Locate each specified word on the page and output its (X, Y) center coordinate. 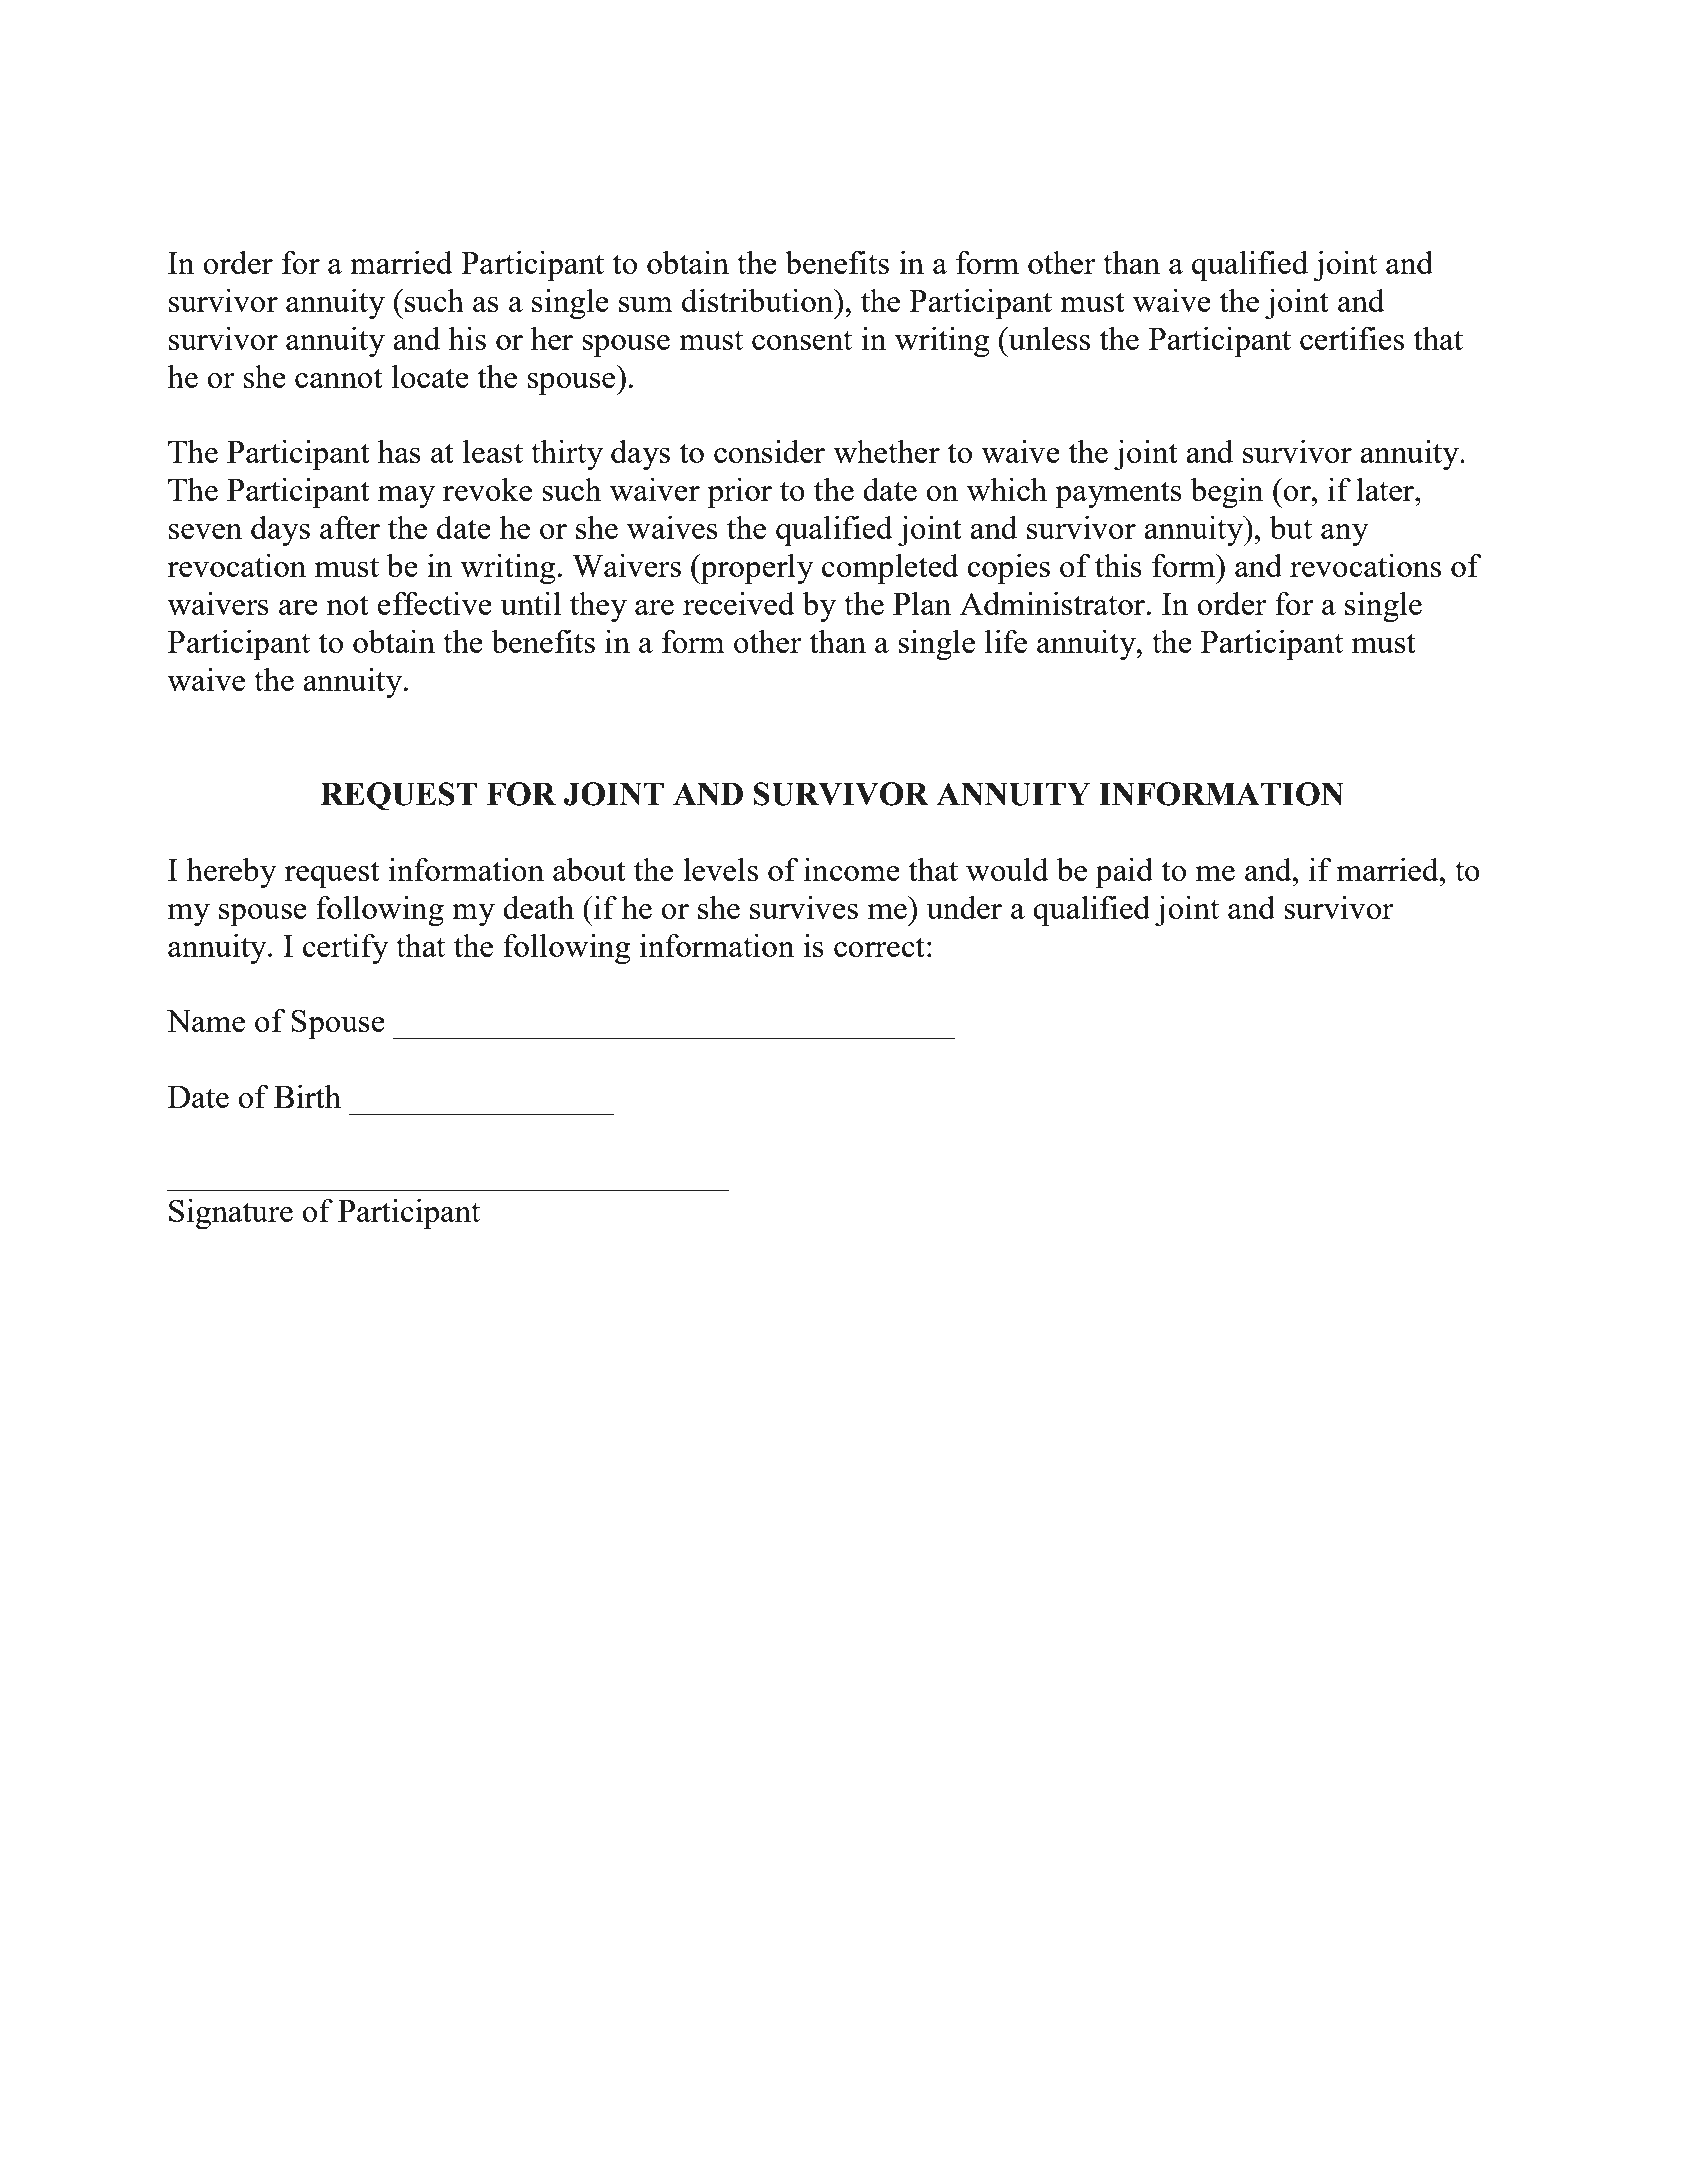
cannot (339, 378)
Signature (231, 1214)
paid (1124, 873)
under (964, 907)
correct (879, 947)
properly (756, 569)
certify (346, 949)
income (852, 869)
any (1345, 535)
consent (802, 340)
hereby (231, 873)
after (350, 527)
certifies (1352, 338)
